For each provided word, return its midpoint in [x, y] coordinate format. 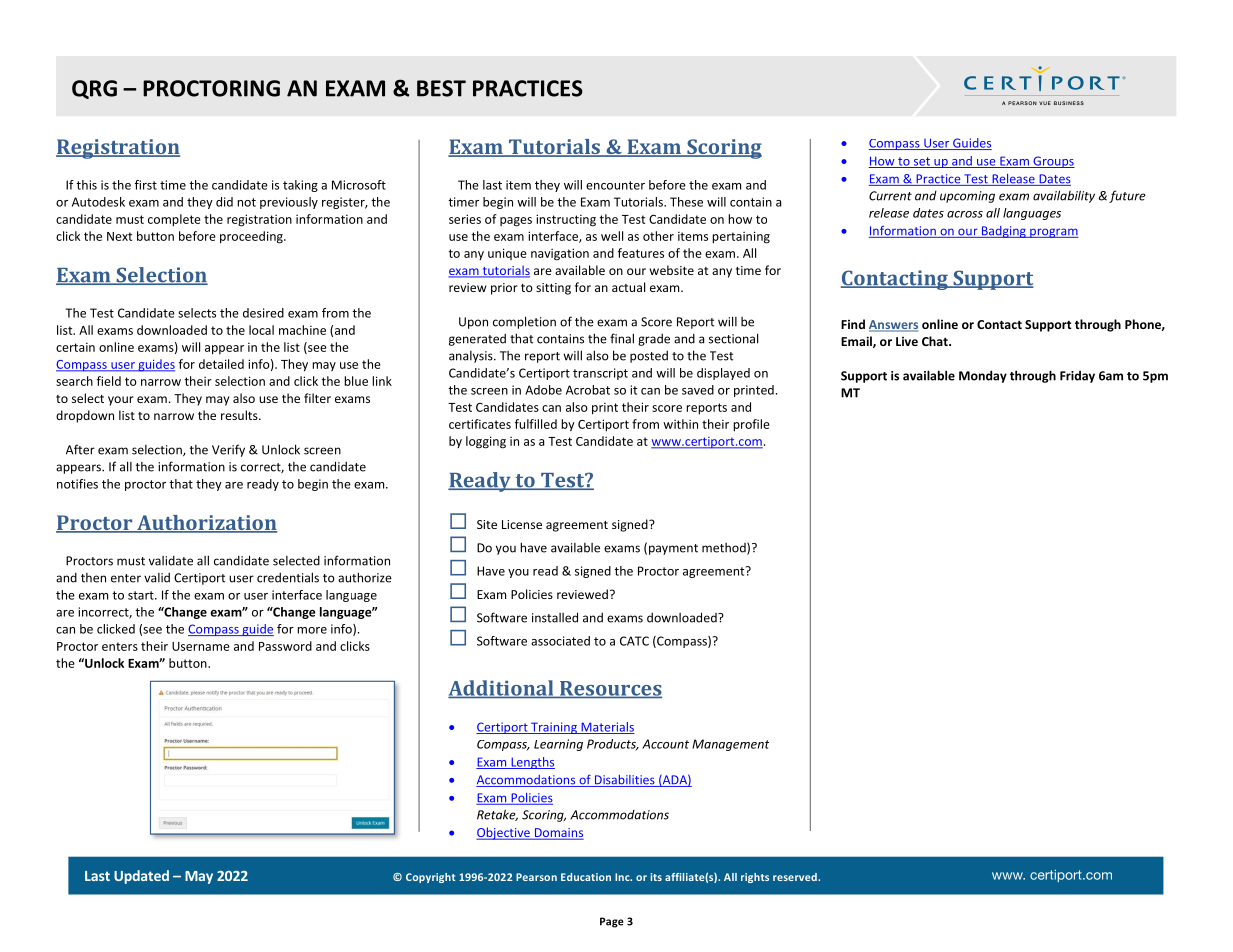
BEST [441, 88]
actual [628, 287]
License [522, 524]
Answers [893, 326]
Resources [610, 689]
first [145, 185]
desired [263, 313]
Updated [141, 877]
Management [730, 745]
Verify [228, 450]
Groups [1053, 162]
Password [285, 646]
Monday [983, 376]
